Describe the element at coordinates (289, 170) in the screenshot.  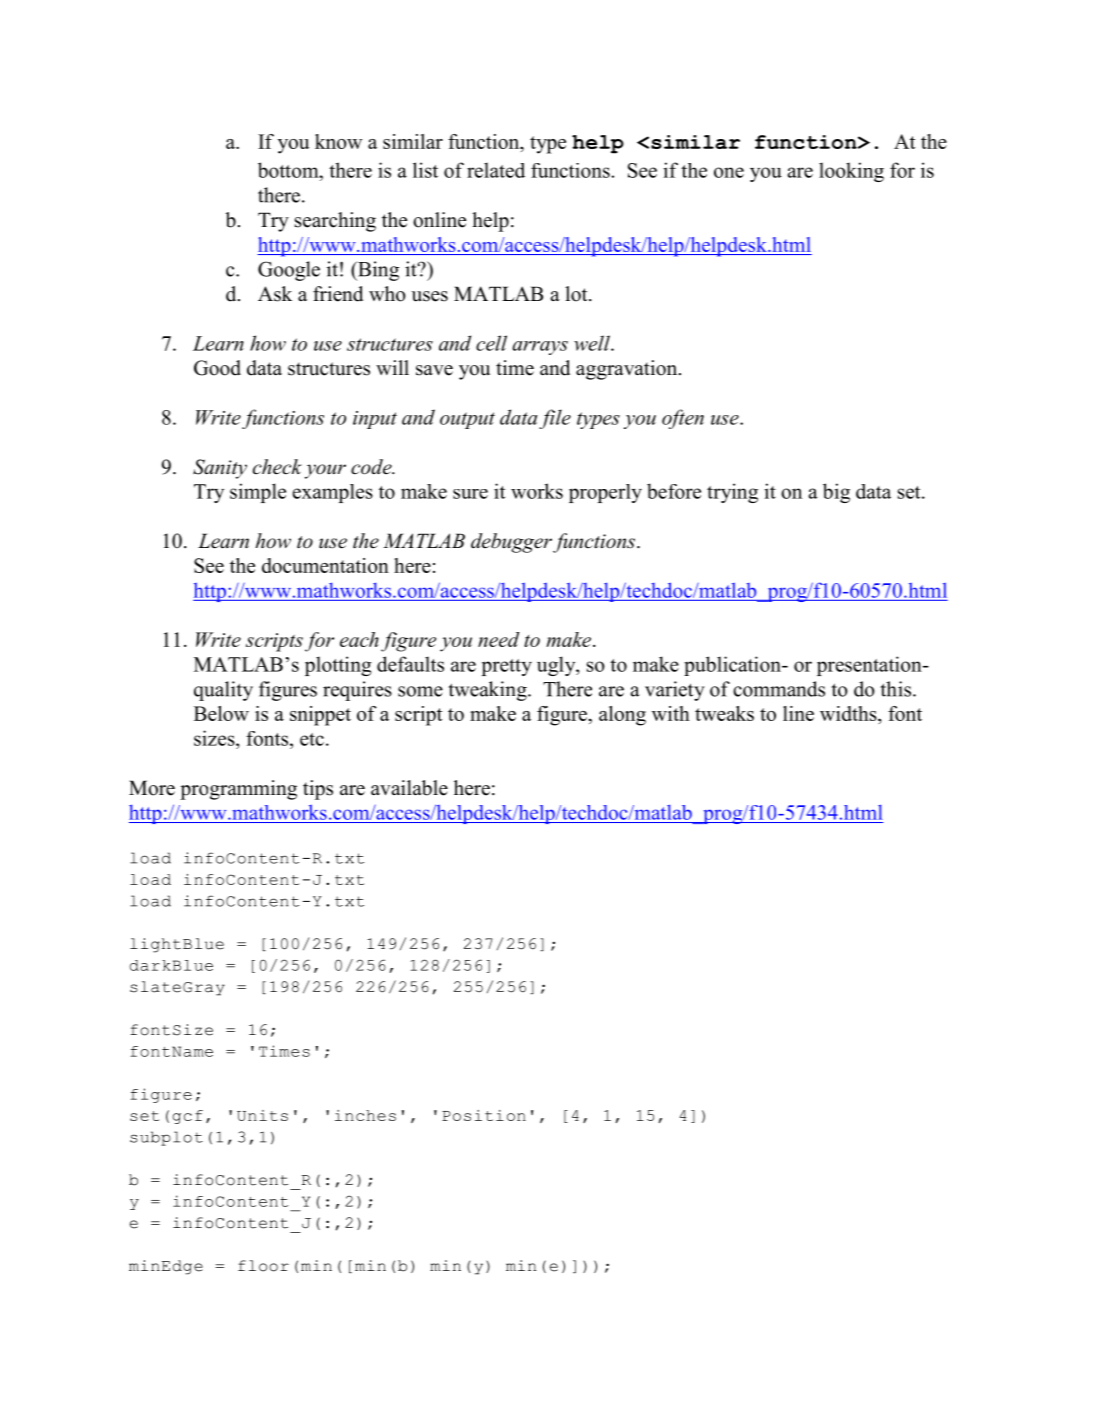
I see `bottom` at that location.
